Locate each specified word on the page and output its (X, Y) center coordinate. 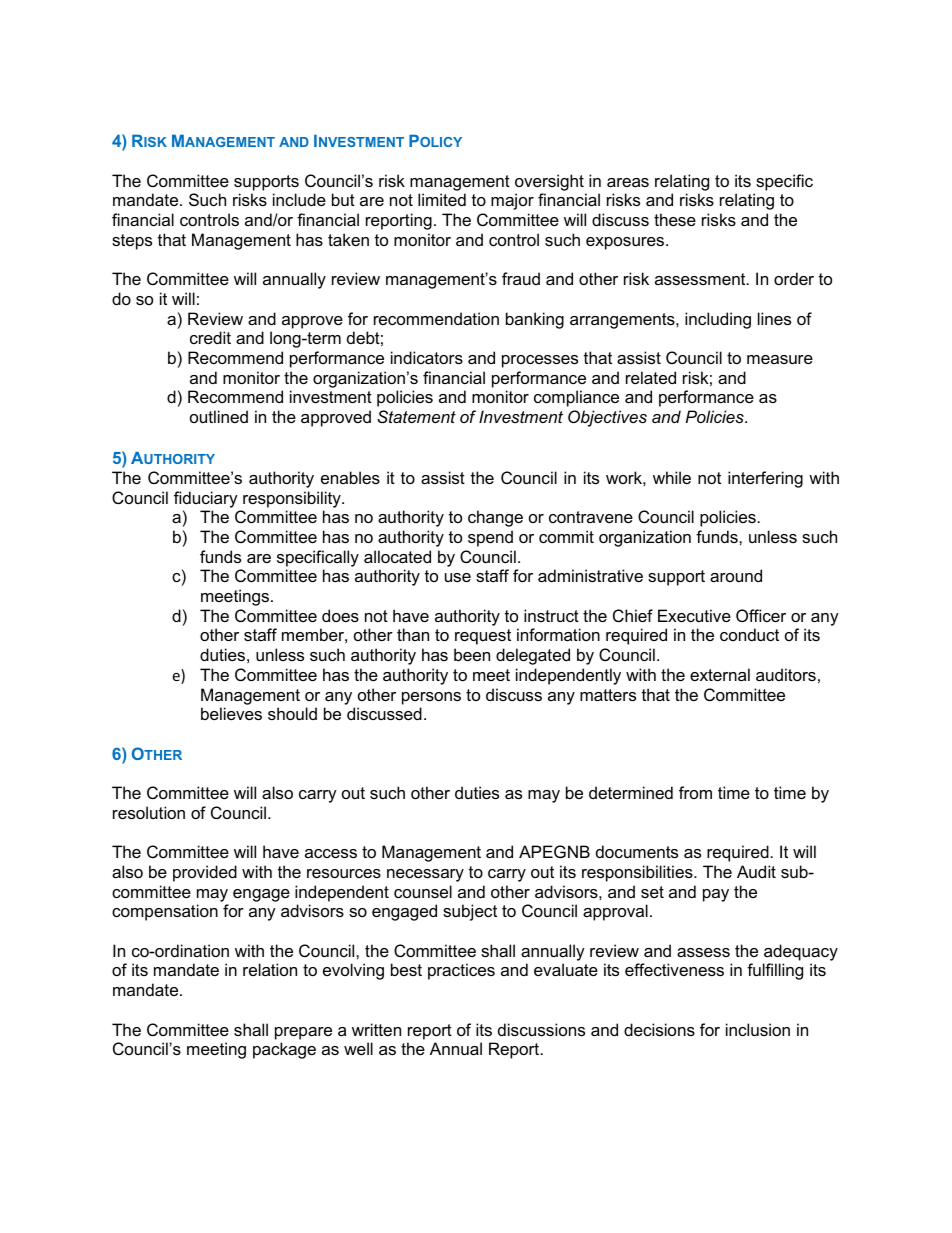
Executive (694, 615)
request (483, 637)
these (675, 219)
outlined (219, 416)
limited (442, 199)
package (284, 1050)
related (651, 377)
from (695, 792)
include (299, 199)
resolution (149, 812)
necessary (425, 875)
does (340, 615)
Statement (416, 416)
